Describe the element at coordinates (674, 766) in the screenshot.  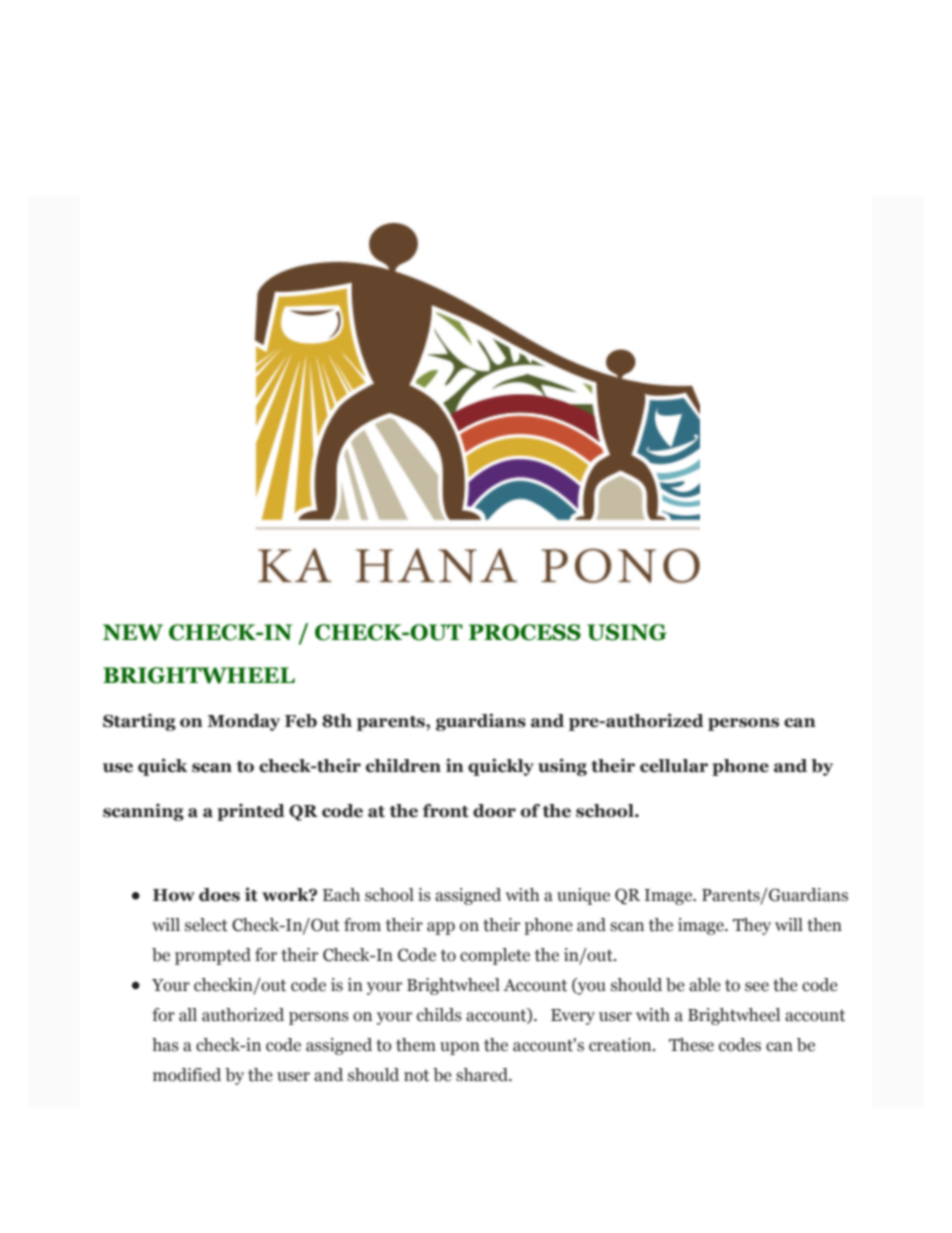
I see `cellular` at that location.
